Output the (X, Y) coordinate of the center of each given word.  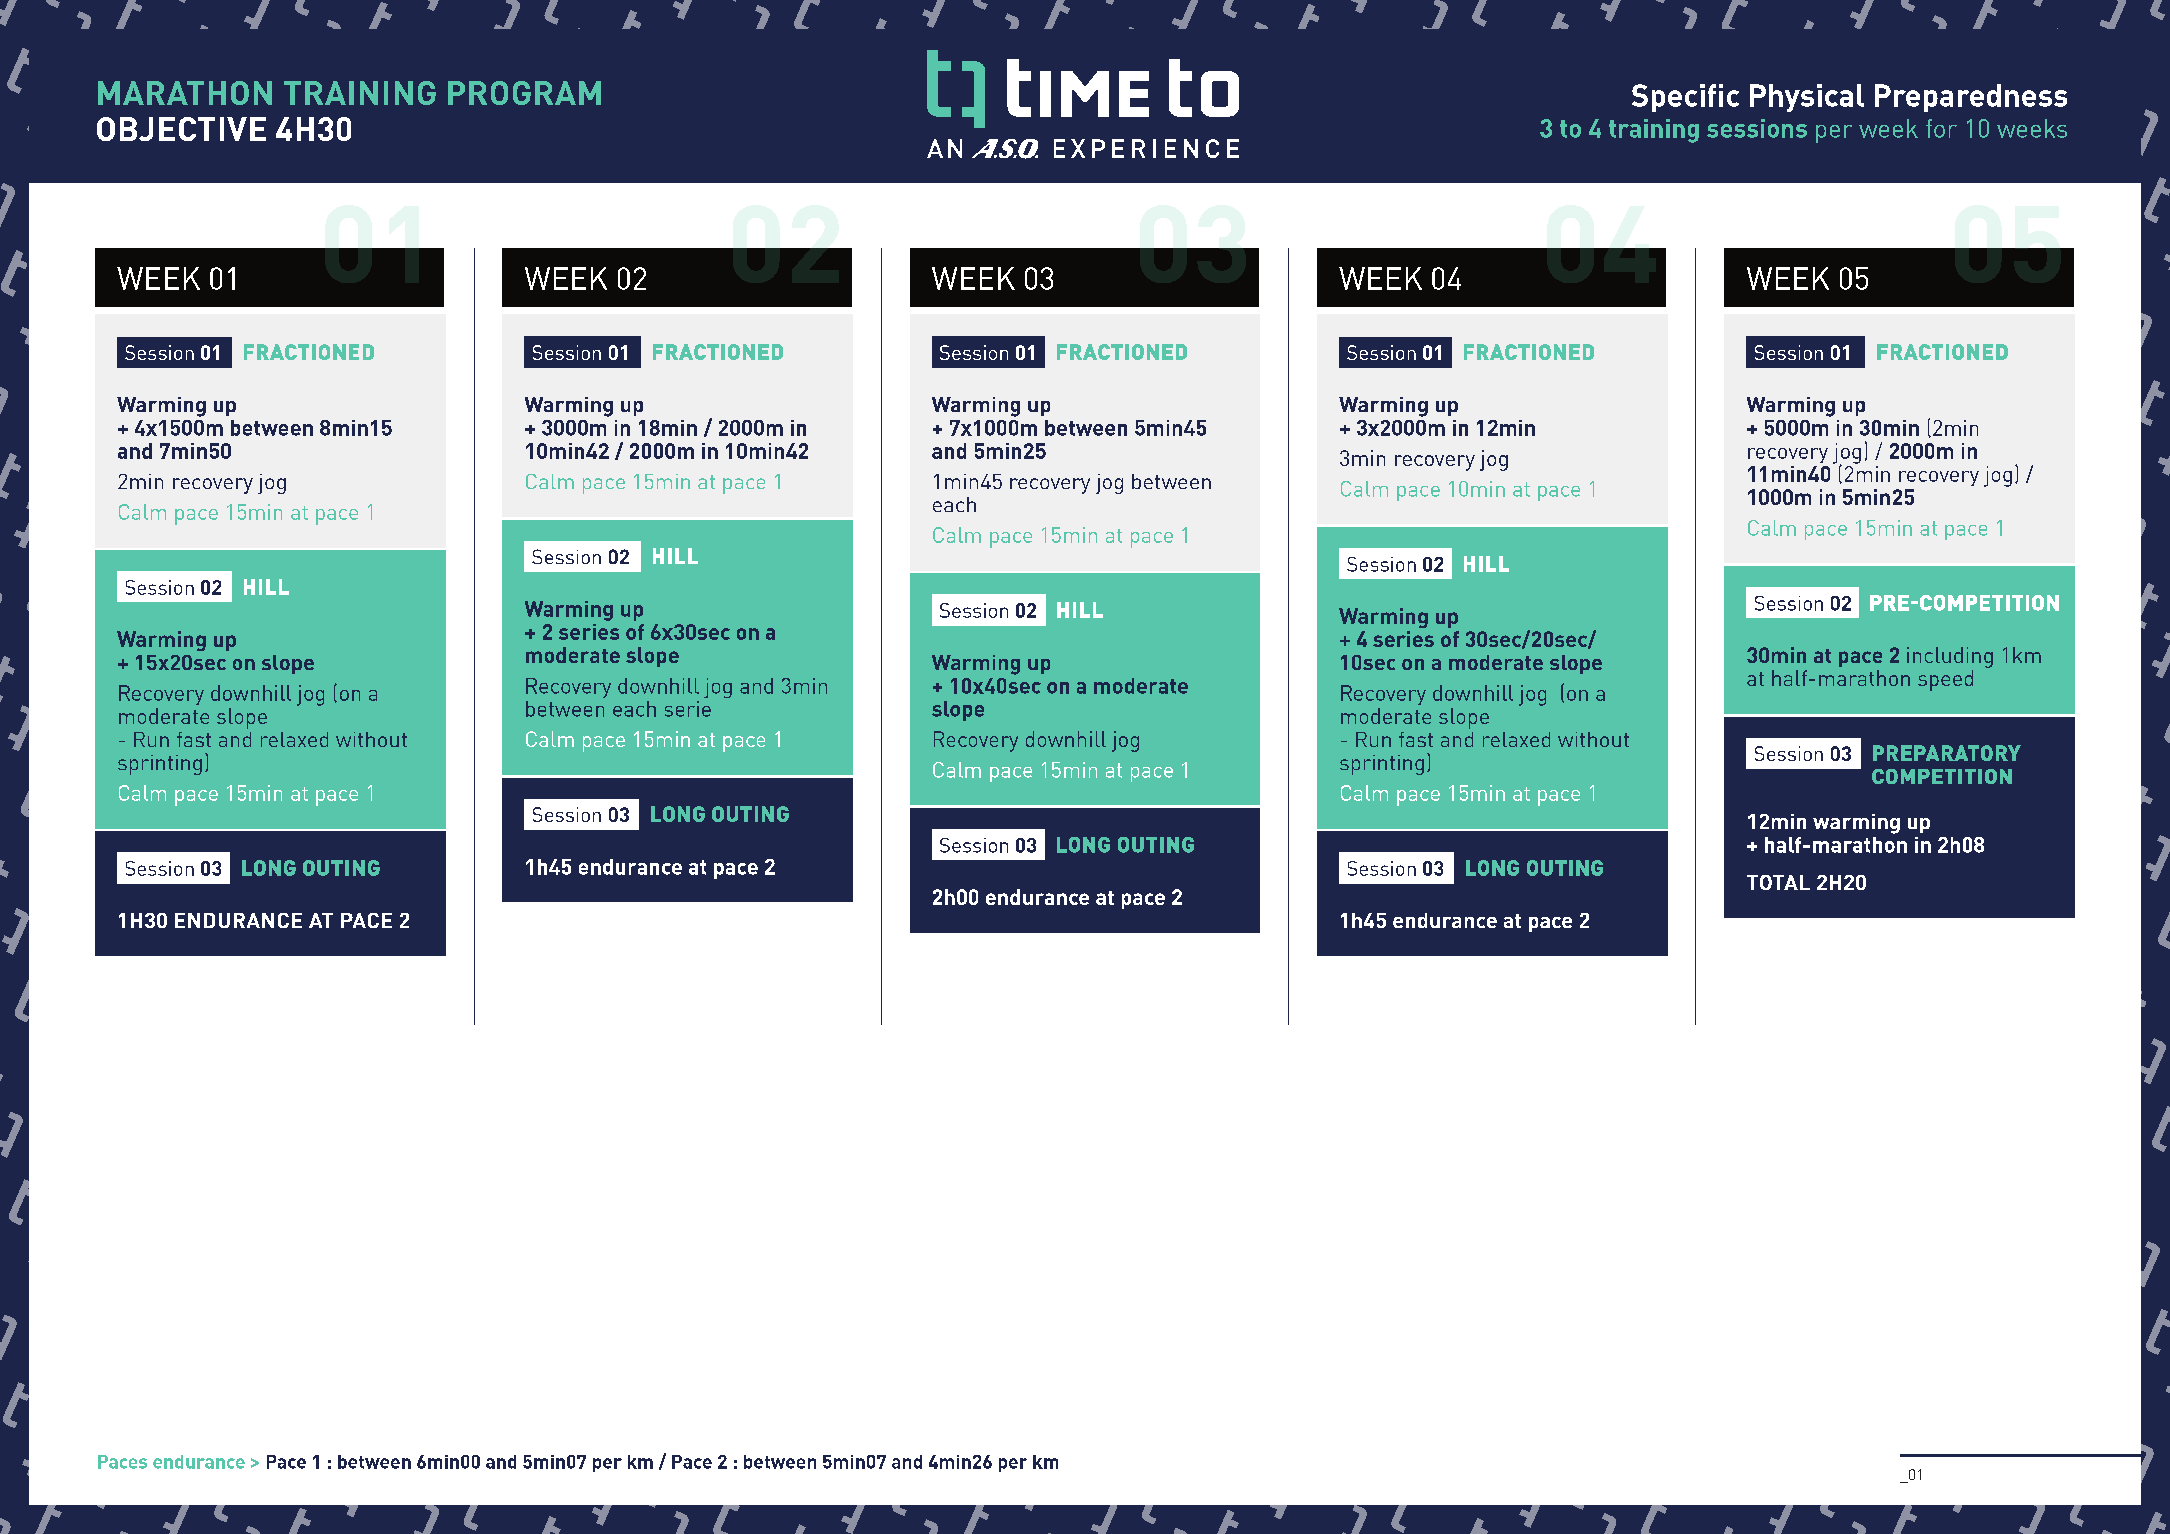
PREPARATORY (1947, 753)
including (1950, 657)
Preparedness (1971, 98)
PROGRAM (524, 93)
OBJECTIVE (181, 129)
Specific (1685, 98)
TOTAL (1778, 882)
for (1941, 128)
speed (1945, 680)
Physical (1807, 98)
